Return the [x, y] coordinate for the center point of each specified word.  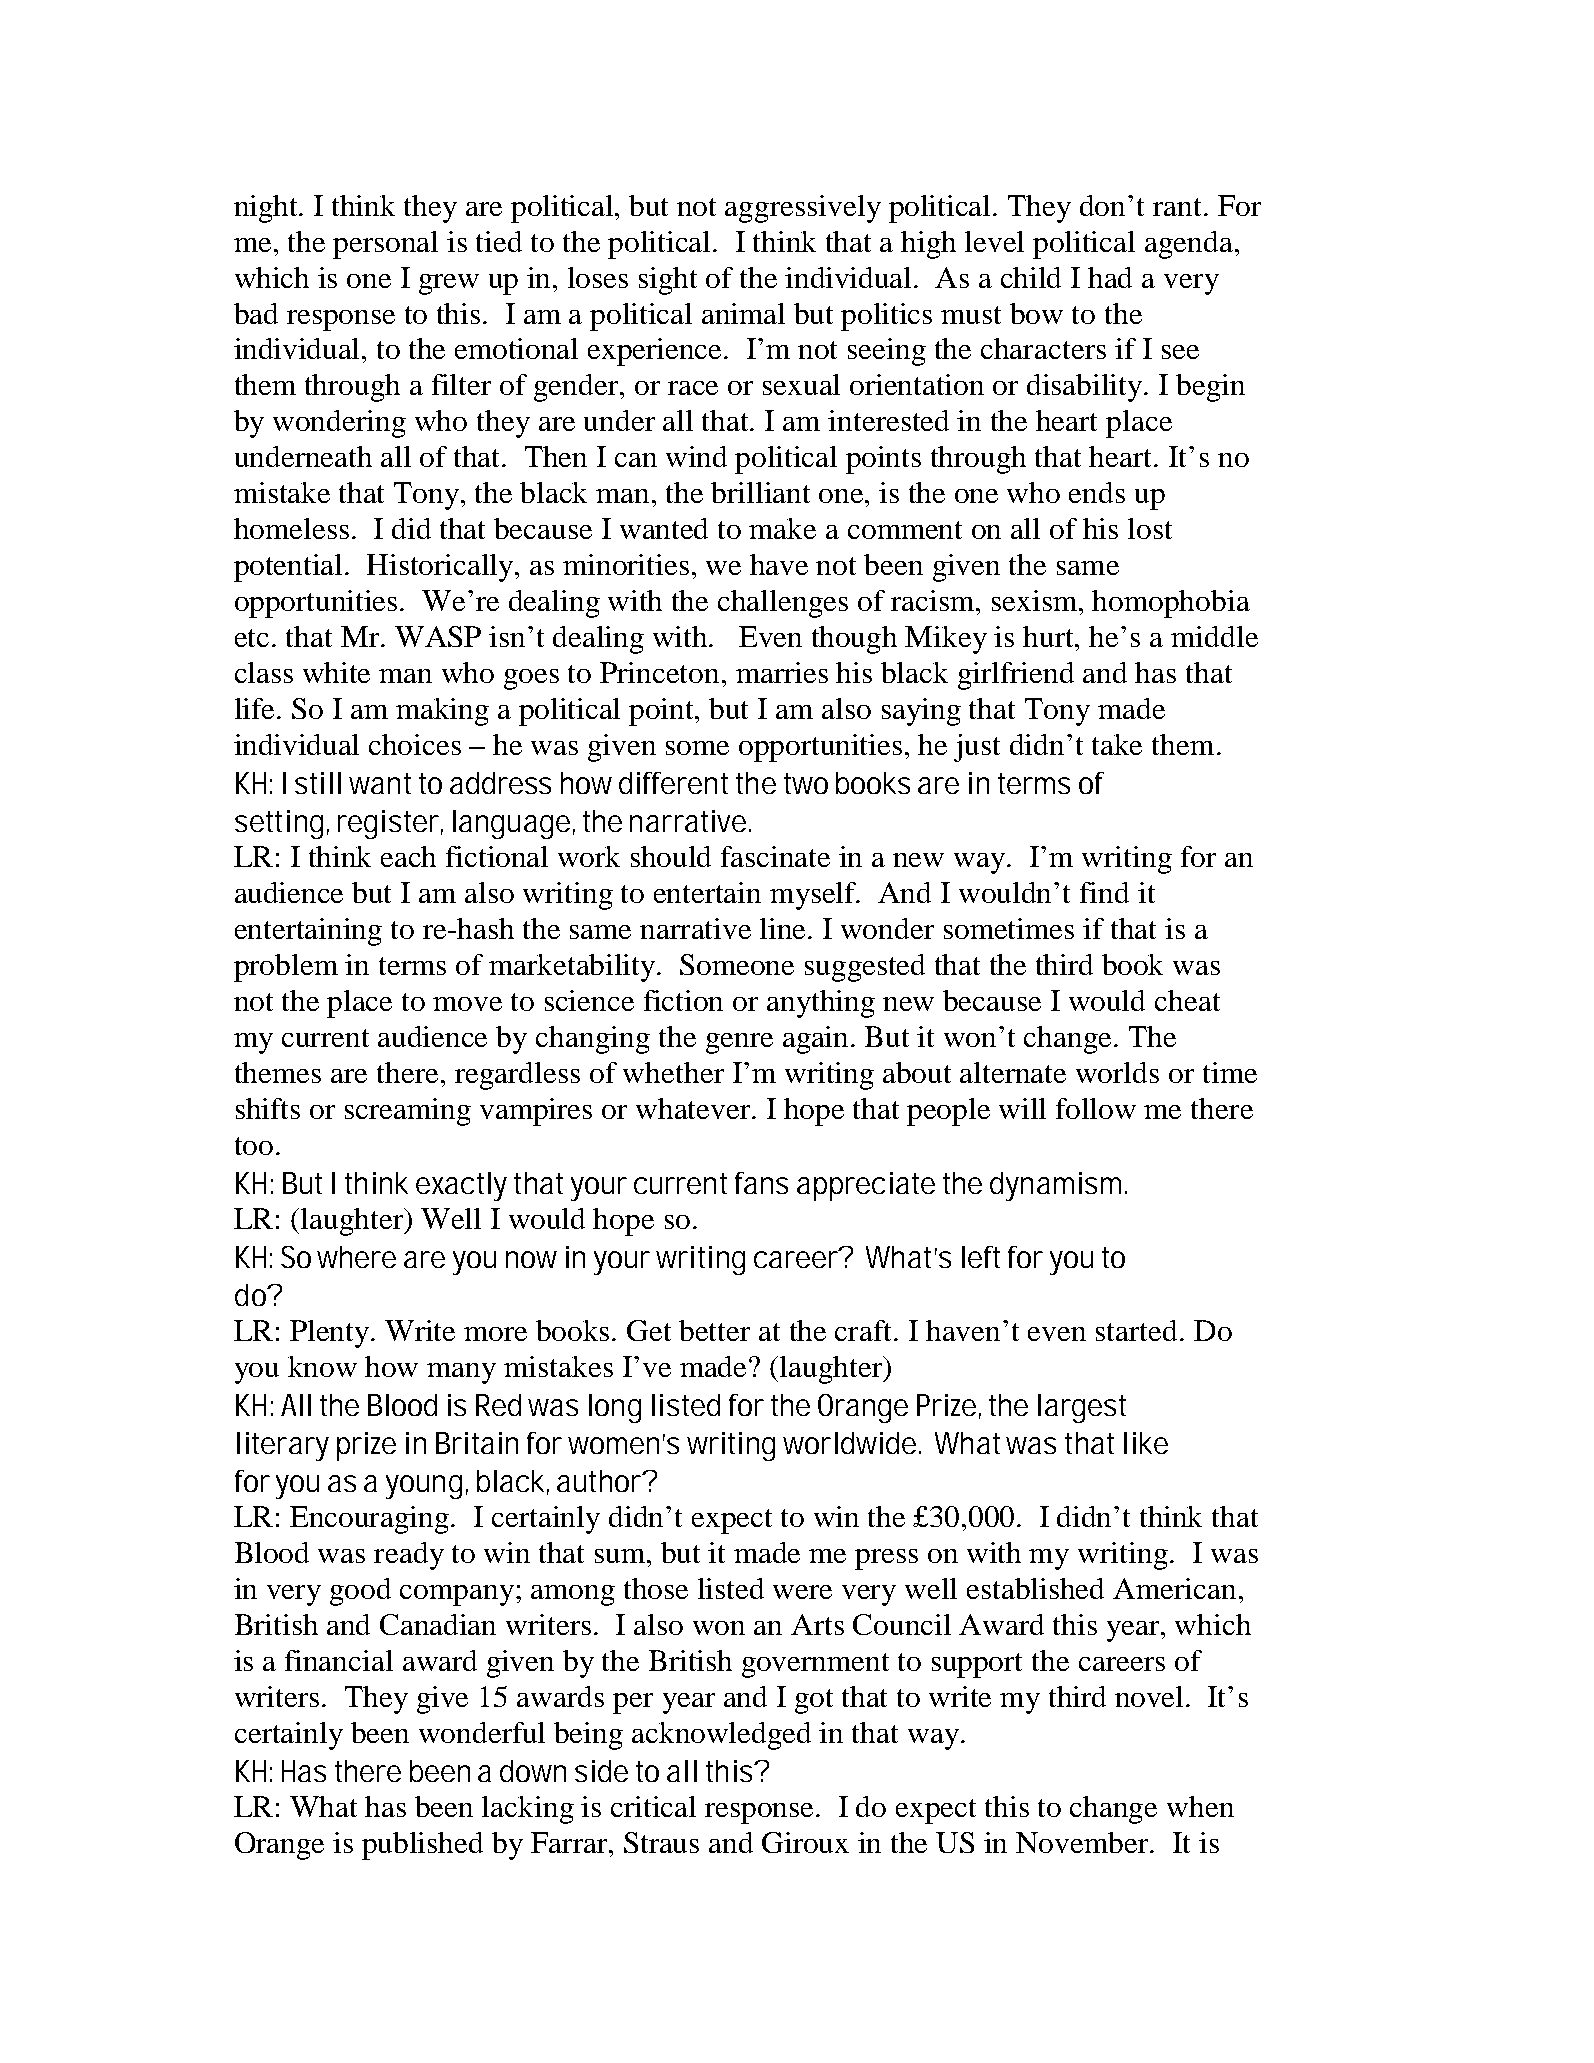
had [1110, 277]
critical [653, 1806]
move [467, 1004]
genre [739, 1043]
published [422, 1846]
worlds [1117, 1072]
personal [385, 245]
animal [743, 313]
